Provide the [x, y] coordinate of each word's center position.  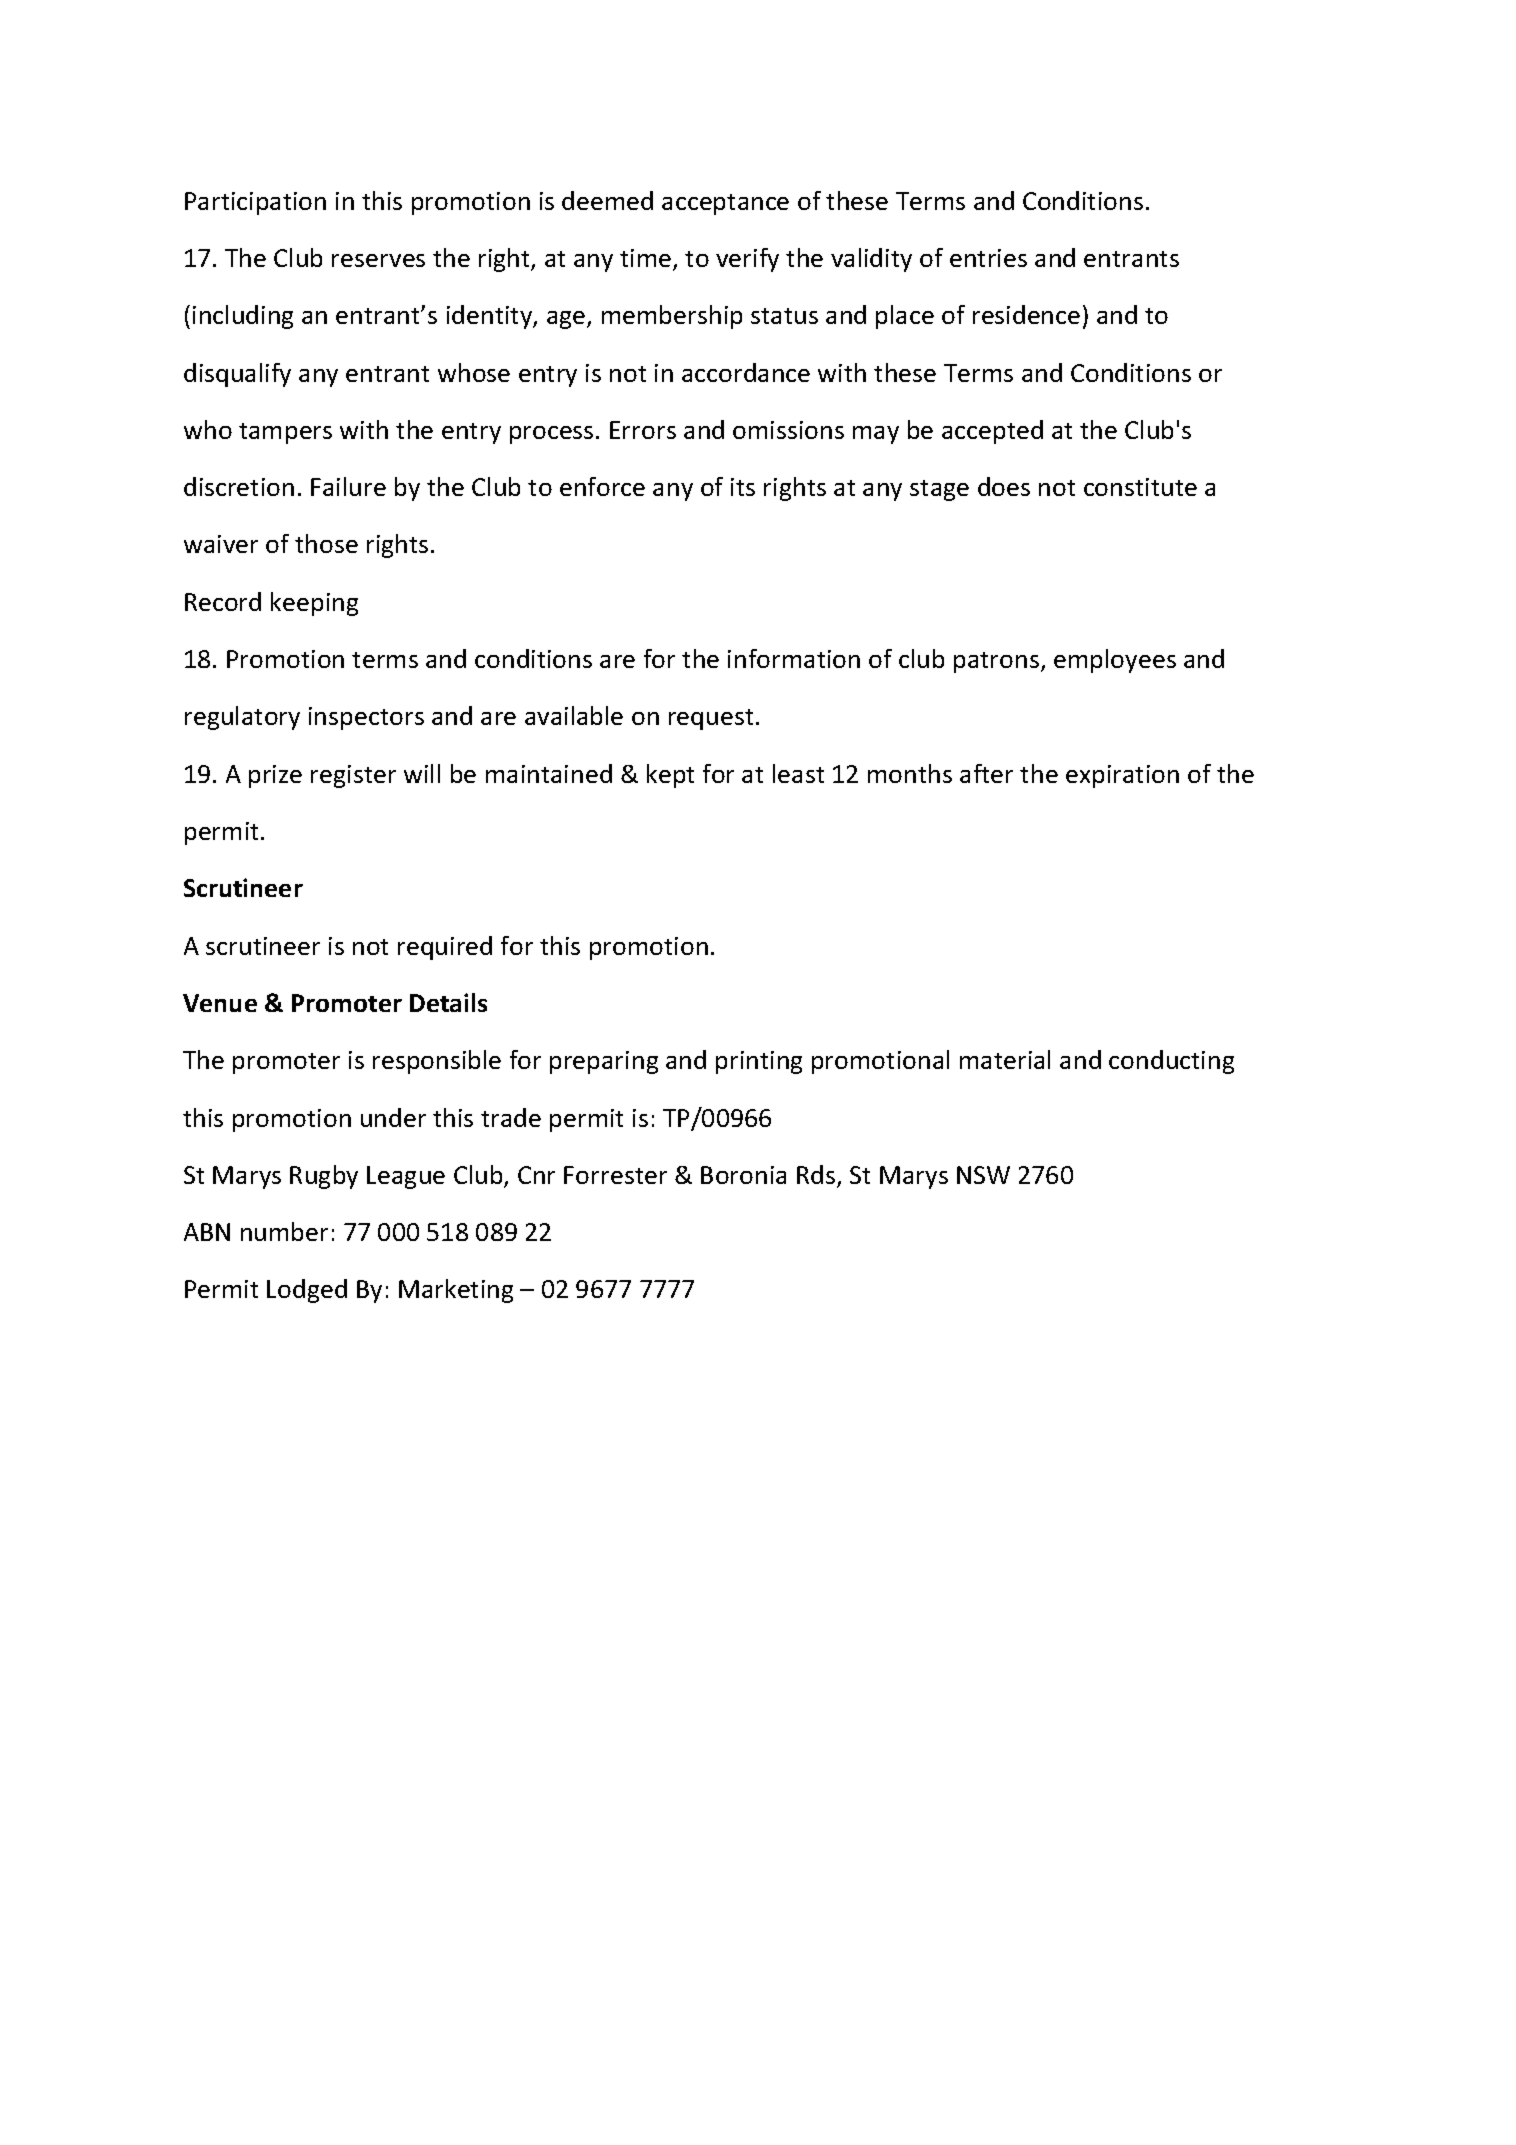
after [986, 773]
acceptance [725, 204]
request [711, 719]
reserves [378, 260]
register [353, 776]
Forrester [615, 1175]
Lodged [307, 1291]
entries [988, 258]
